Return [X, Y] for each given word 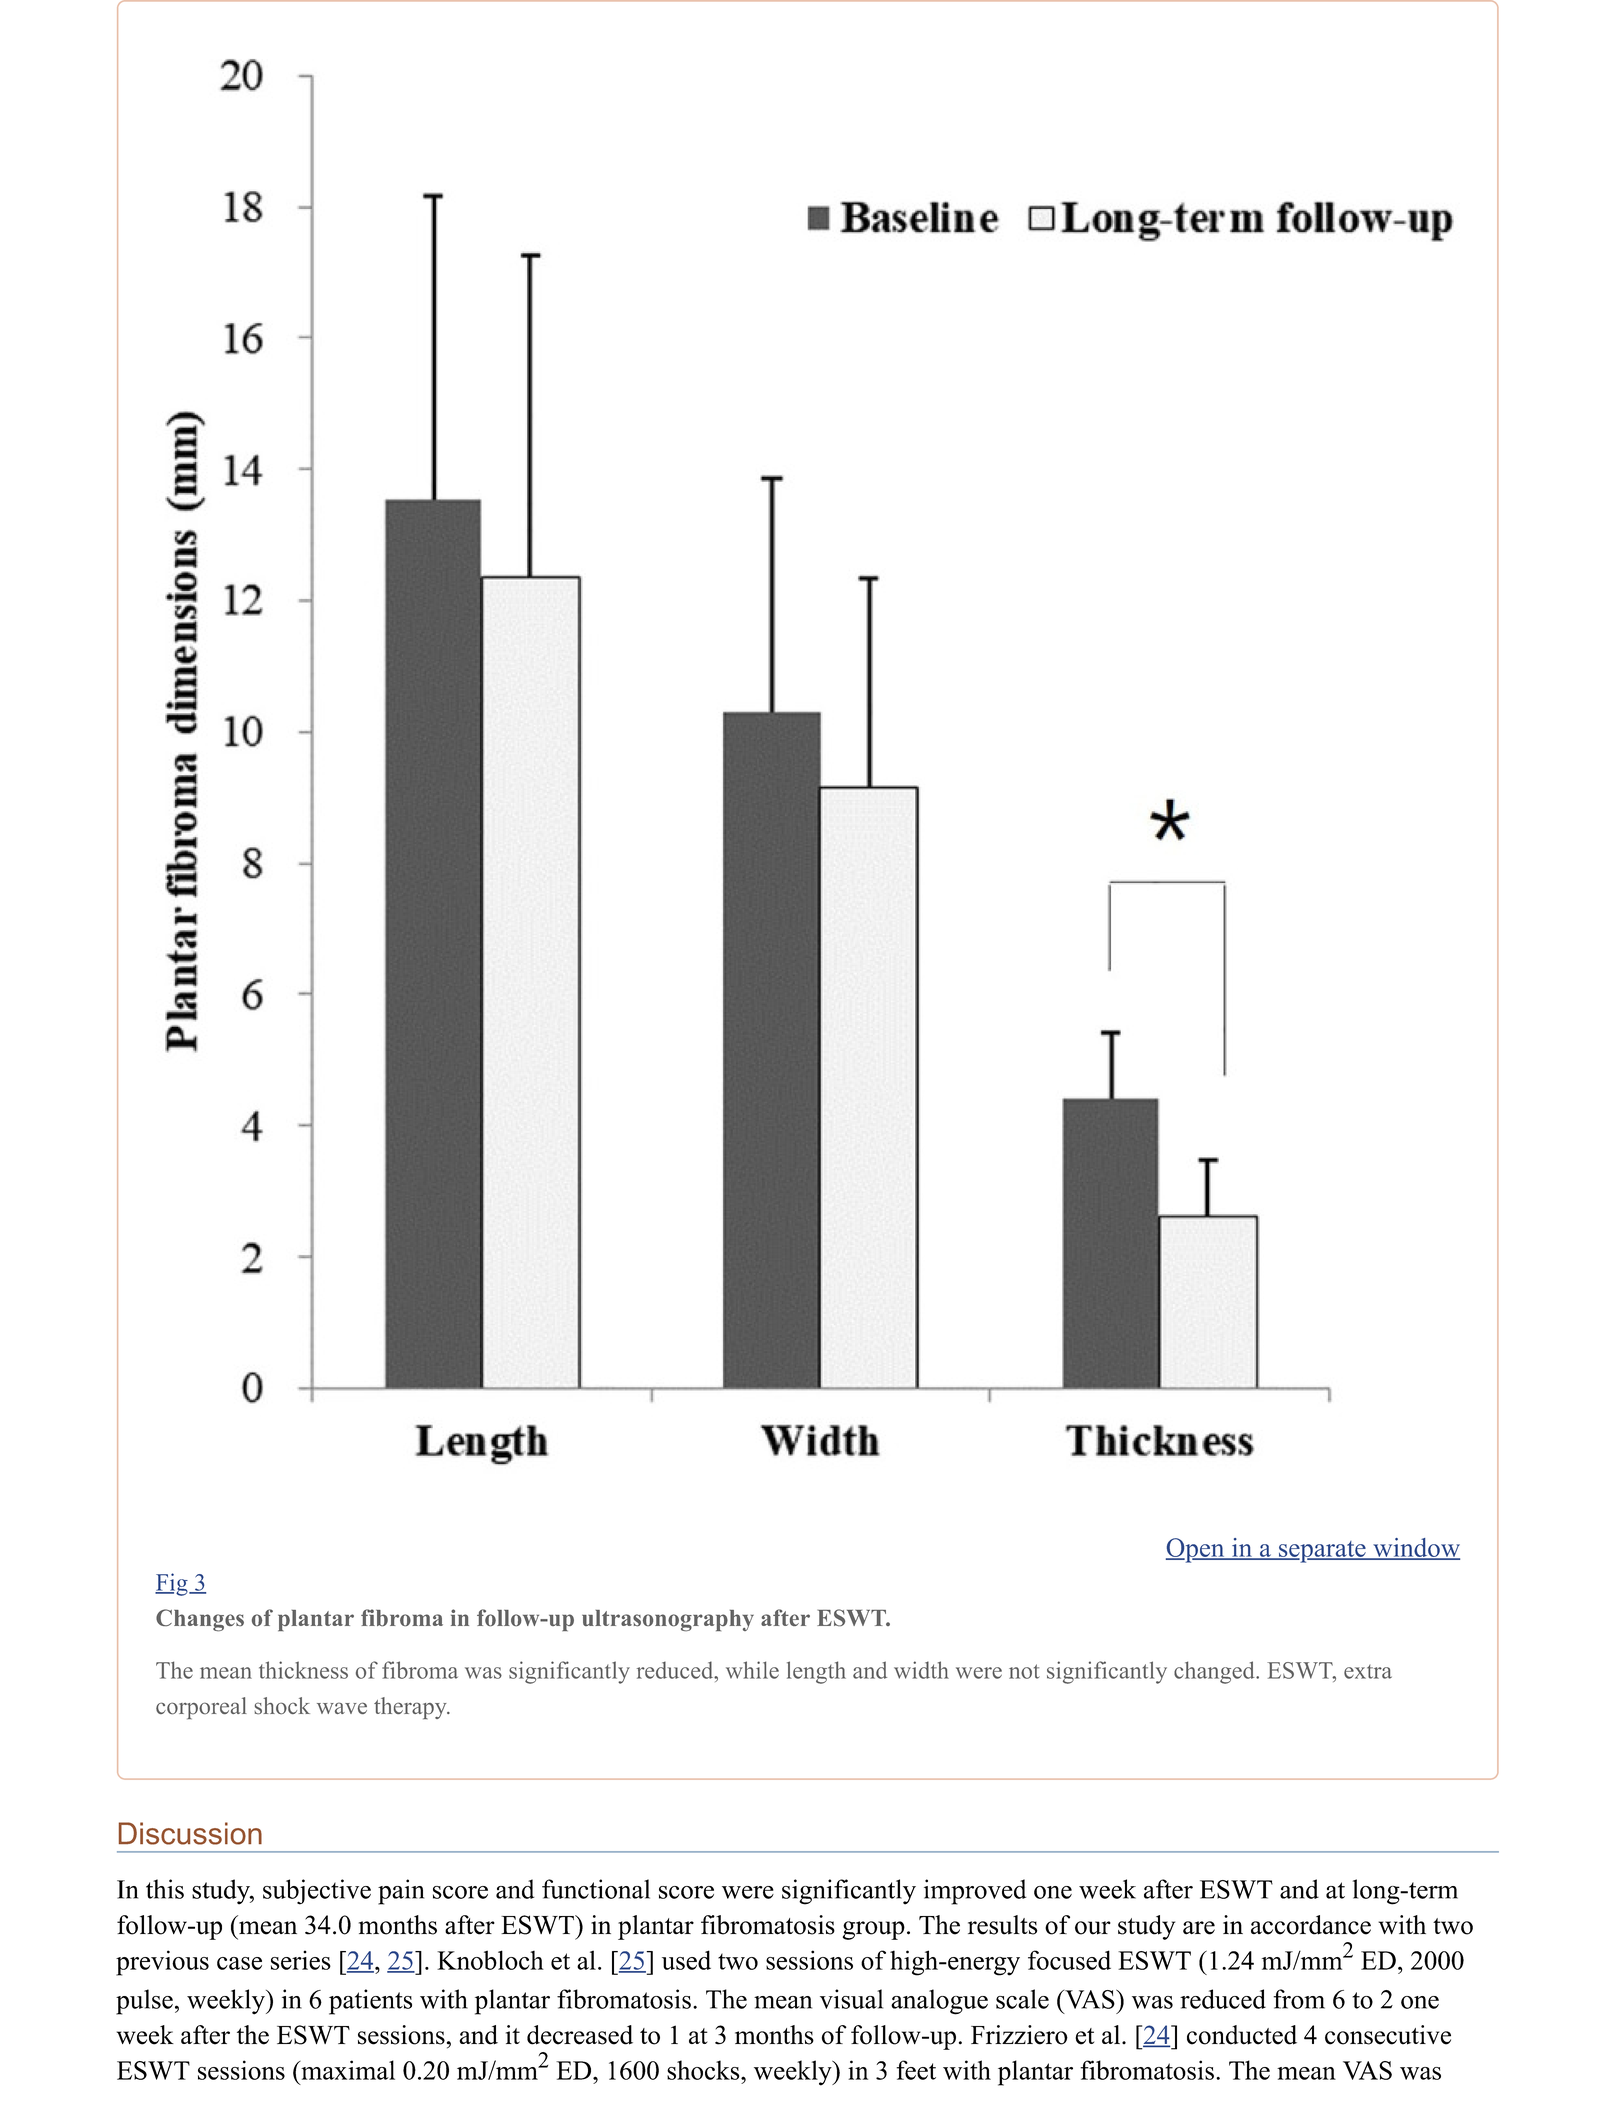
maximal [347, 2070]
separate [1322, 1552]
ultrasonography [668, 1621]
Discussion [190, 1833]
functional [596, 1889]
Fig [172, 1584]
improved [975, 1892]
